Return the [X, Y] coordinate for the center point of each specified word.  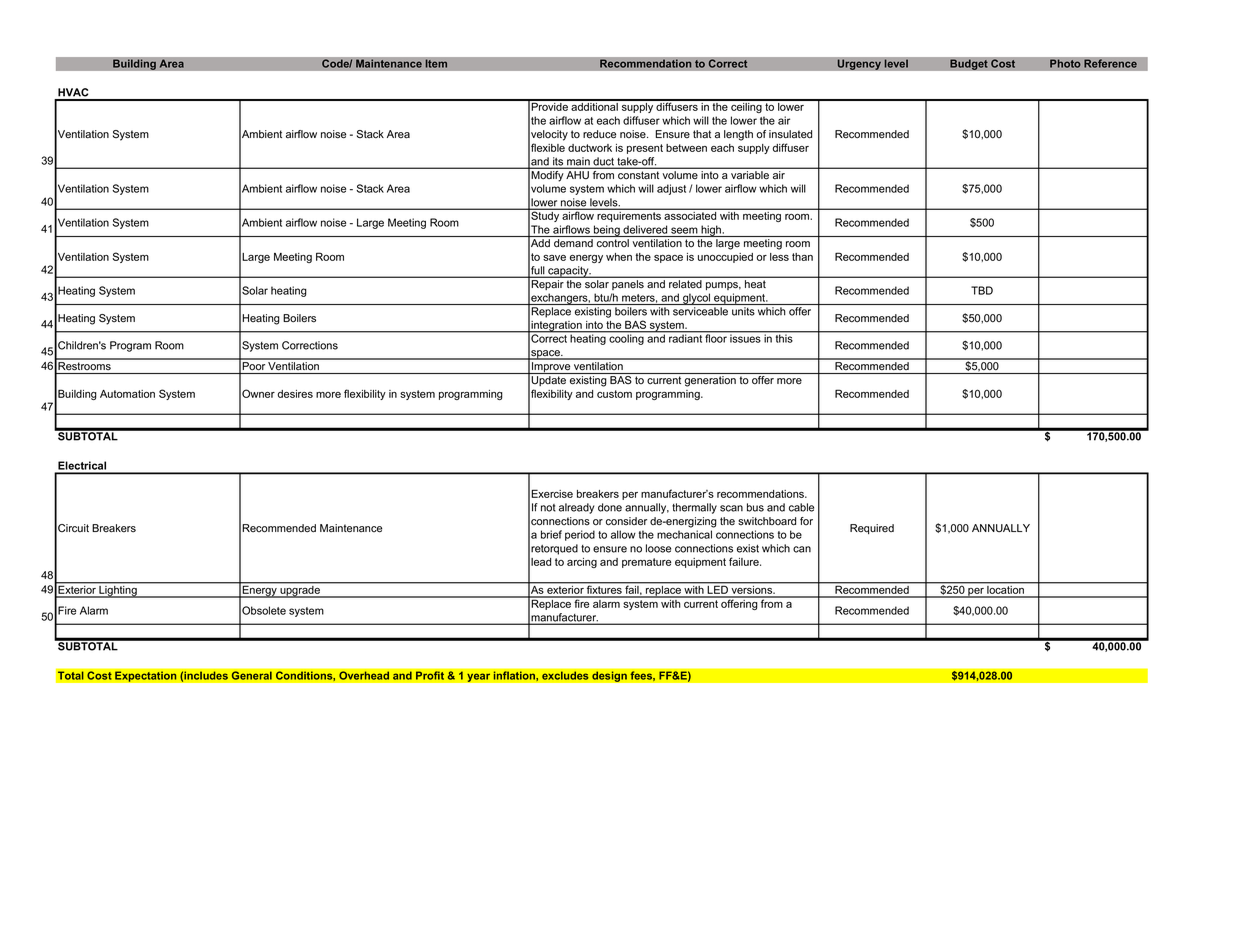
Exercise [552, 493]
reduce [599, 134]
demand [573, 243]
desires [295, 394]
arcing [582, 563]
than [802, 257]
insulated [790, 134]
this [784, 337]
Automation [127, 394]
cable [801, 507]
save [554, 258]
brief [551, 534]
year [479, 677]
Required [872, 529]
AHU [577, 175]
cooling [626, 338]
